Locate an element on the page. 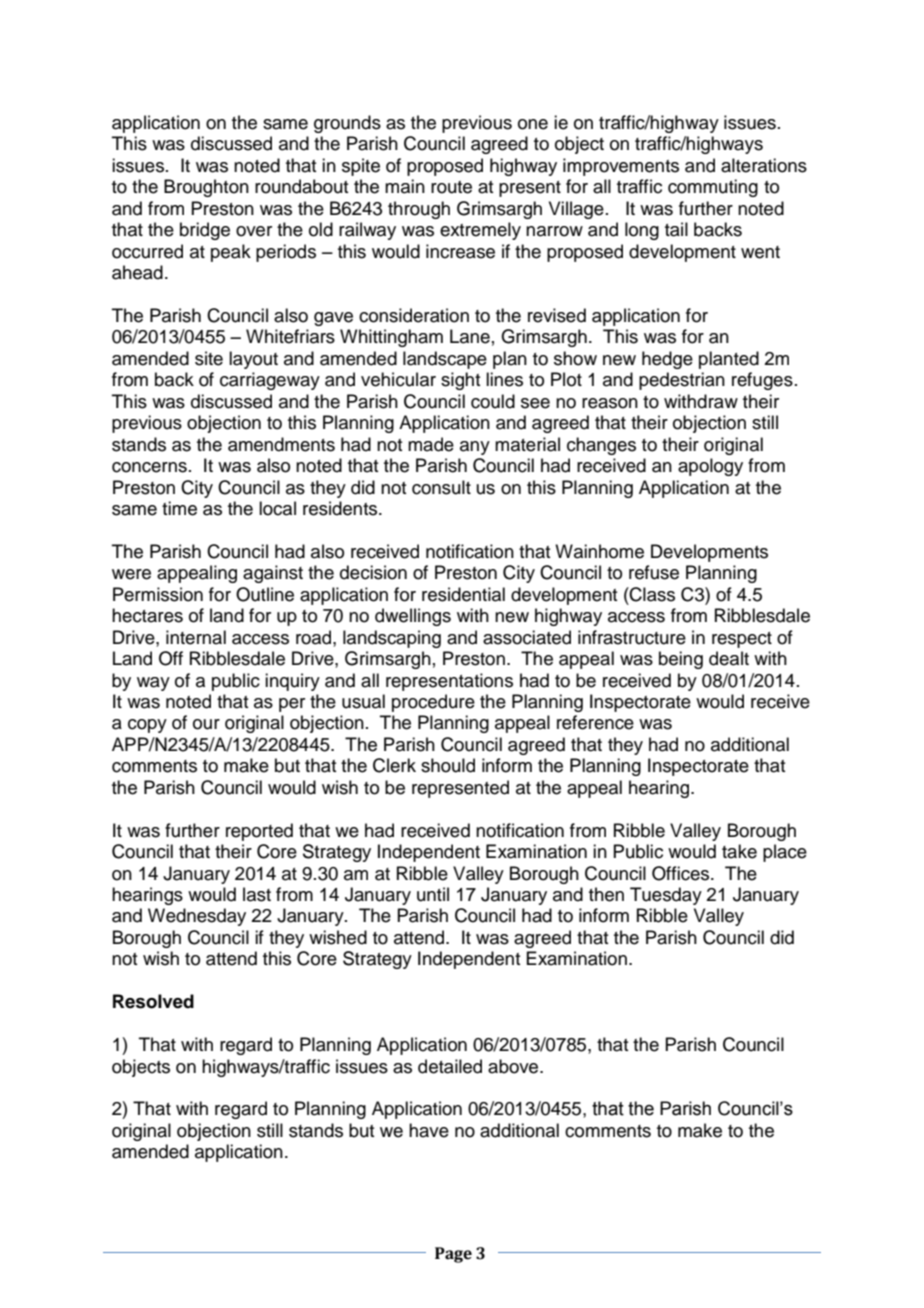 The width and height of the image is (924, 1308). Page is located at coordinates (453, 1255).
